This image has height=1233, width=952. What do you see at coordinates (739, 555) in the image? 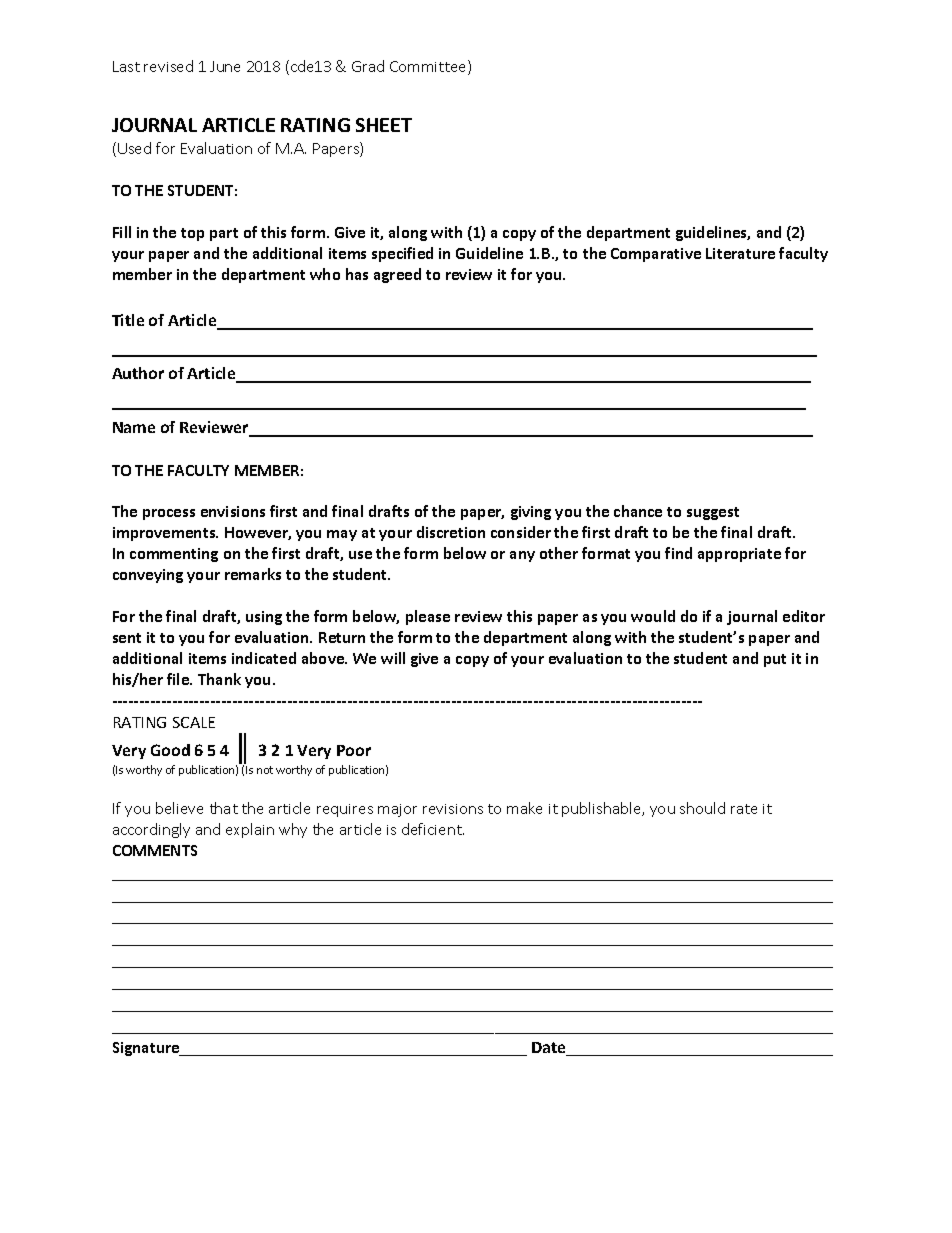
I see `appropriate` at bounding box center [739, 555].
